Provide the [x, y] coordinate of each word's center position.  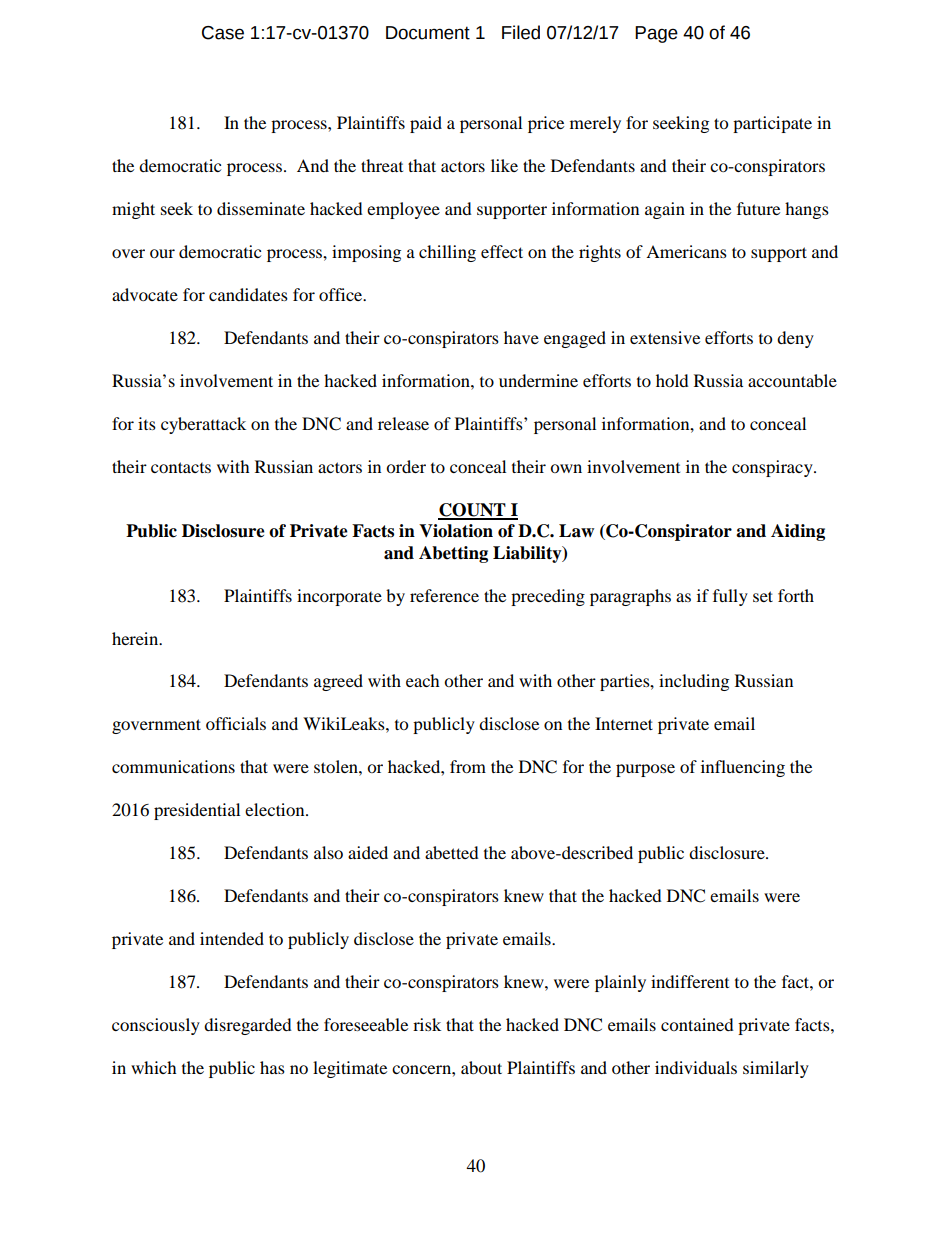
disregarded [248, 1026]
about [481, 1067]
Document [428, 33]
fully [730, 597]
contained [697, 1024]
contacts [181, 467]
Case [223, 33]
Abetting [453, 554]
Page [656, 34]
